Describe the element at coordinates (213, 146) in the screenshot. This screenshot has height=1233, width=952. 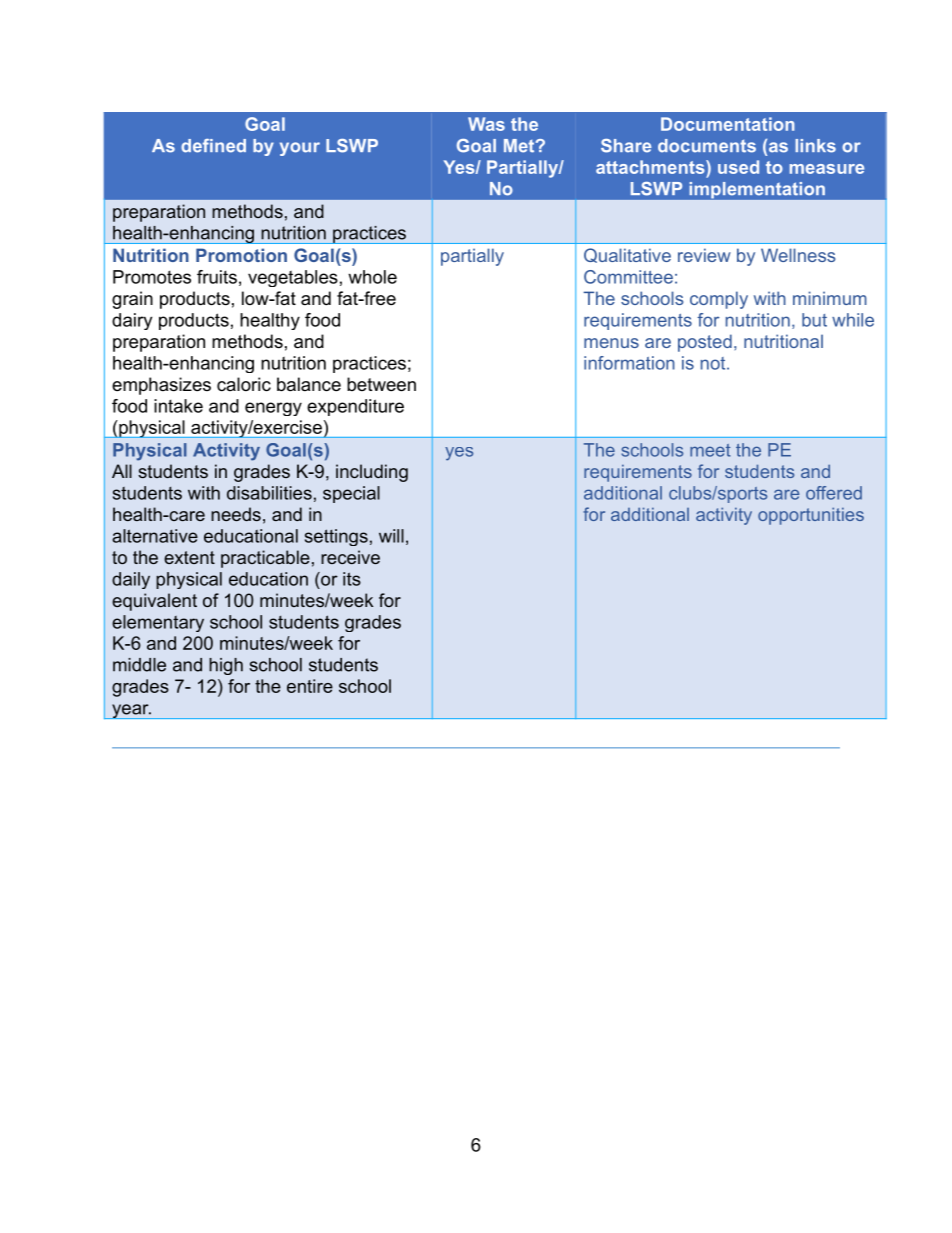
I see `defined` at that location.
